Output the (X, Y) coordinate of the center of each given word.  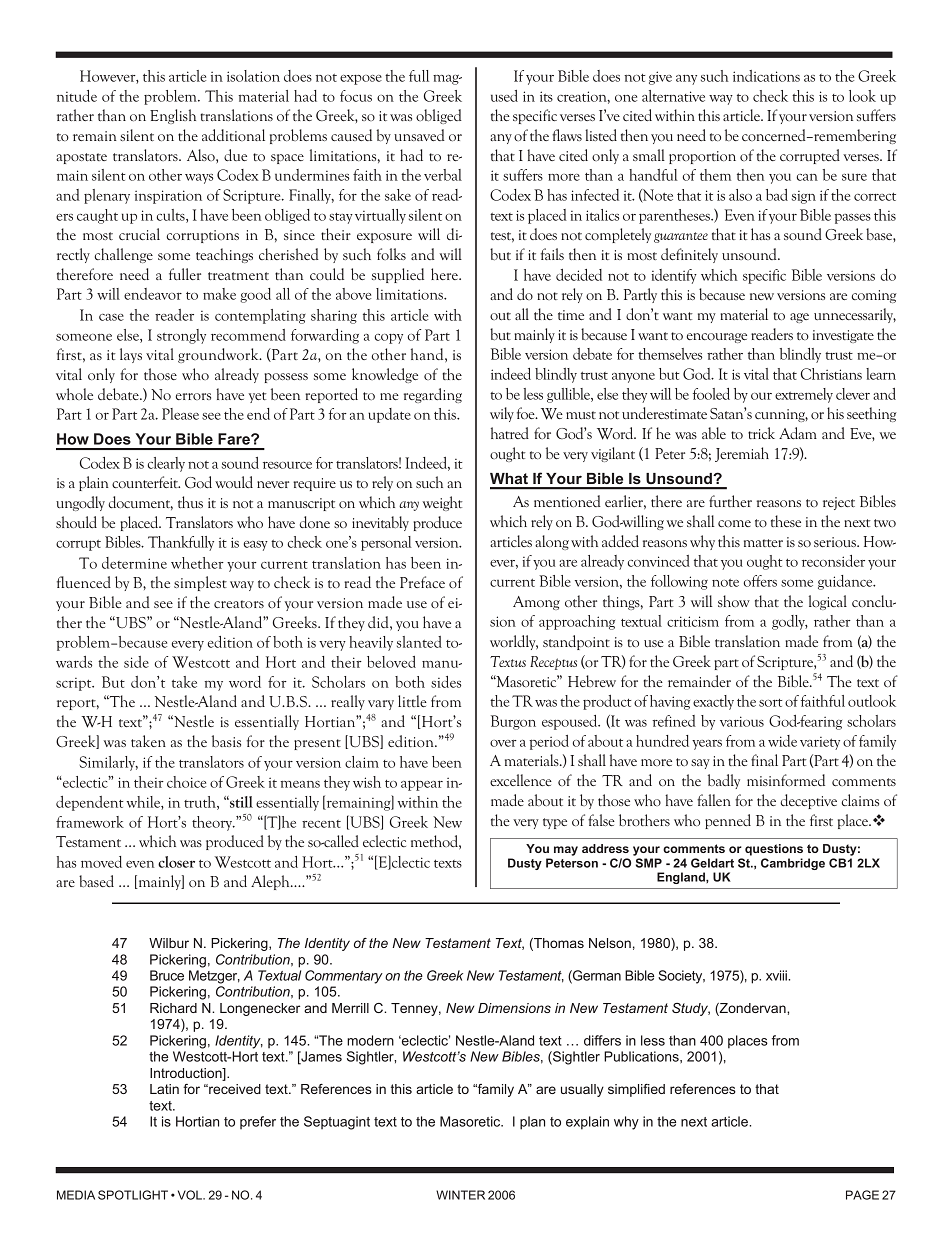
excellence (521, 780)
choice (186, 782)
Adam (798, 433)
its (546, 96)
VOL (191, 1195)
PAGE (862, 1195)
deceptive (809, 801)
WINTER (460, 1195)
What (509, 478)
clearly (166, 464)
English (173, 116)
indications (766, 76)
